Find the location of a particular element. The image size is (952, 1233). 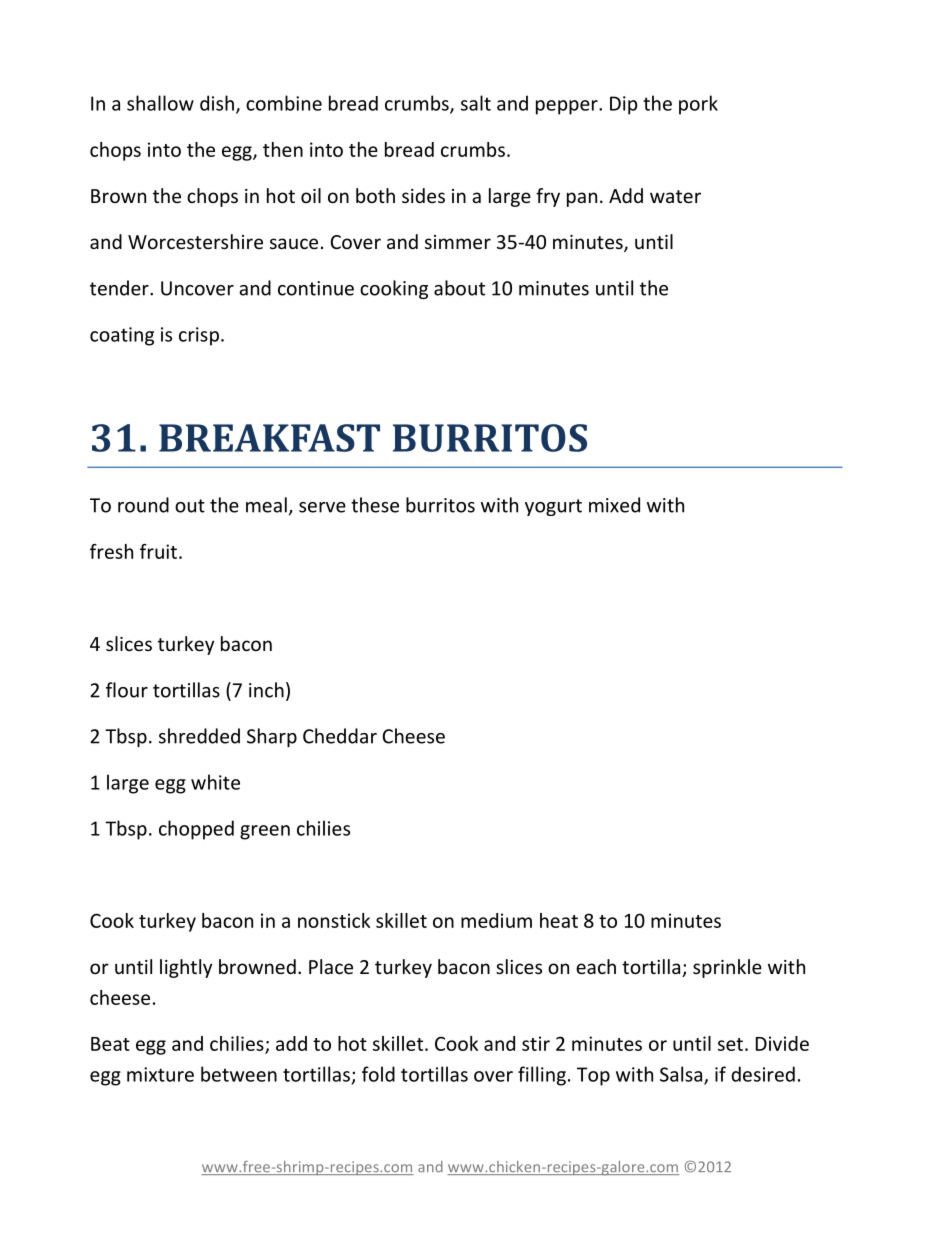

mixed is located at coordinates (614, 505).
